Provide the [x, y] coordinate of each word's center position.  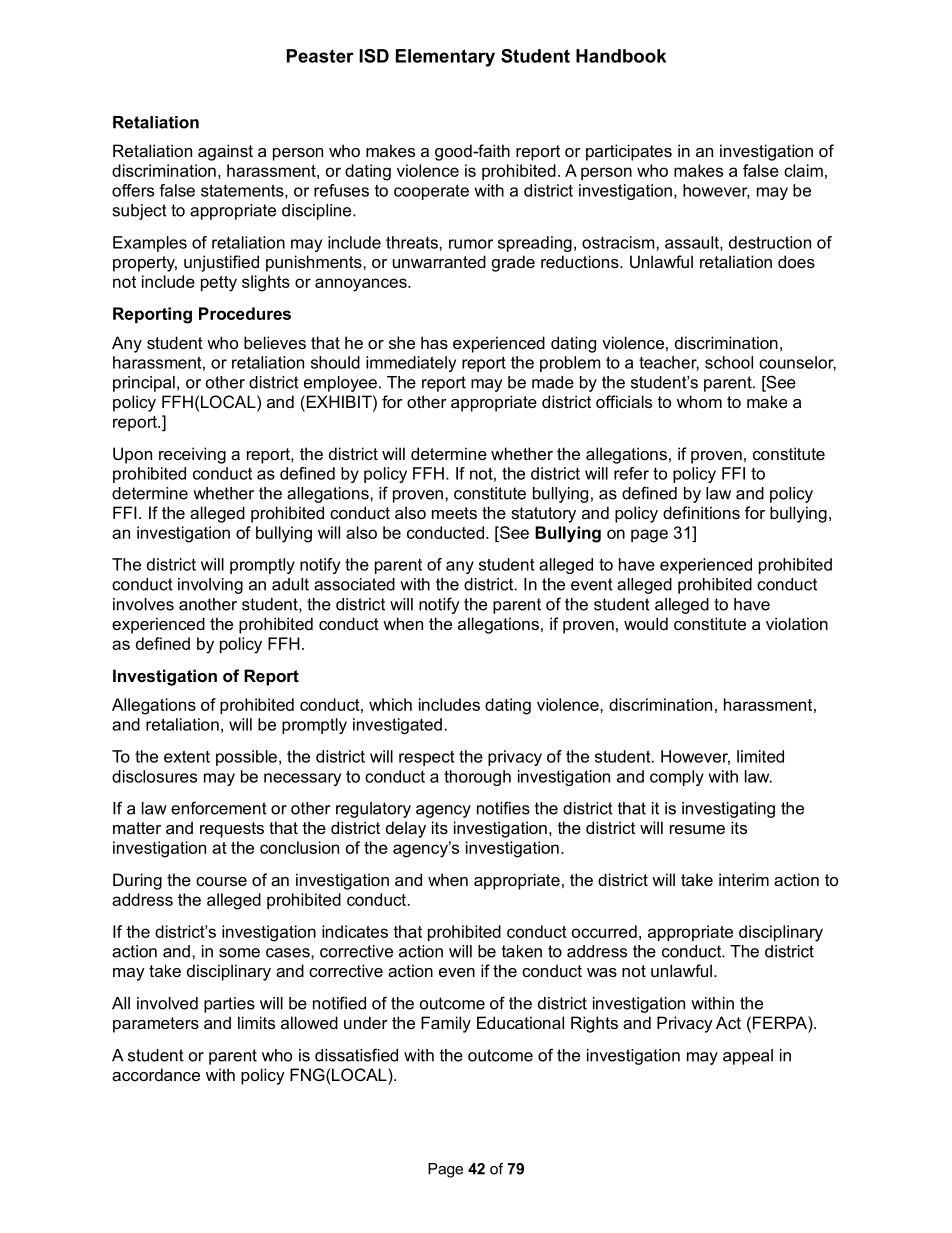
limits [256, 1022]
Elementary [445, 58]
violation [797, 623]
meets [454, 513]
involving [210, 586]
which [390, 704]
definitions [701, 512]
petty [219, 284]
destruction [770, 242]
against [225, 152]
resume [697, 829]
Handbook [621, 56]
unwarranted [439, 261]
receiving [192, 455]
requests [232, 830]
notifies [503, 808]
